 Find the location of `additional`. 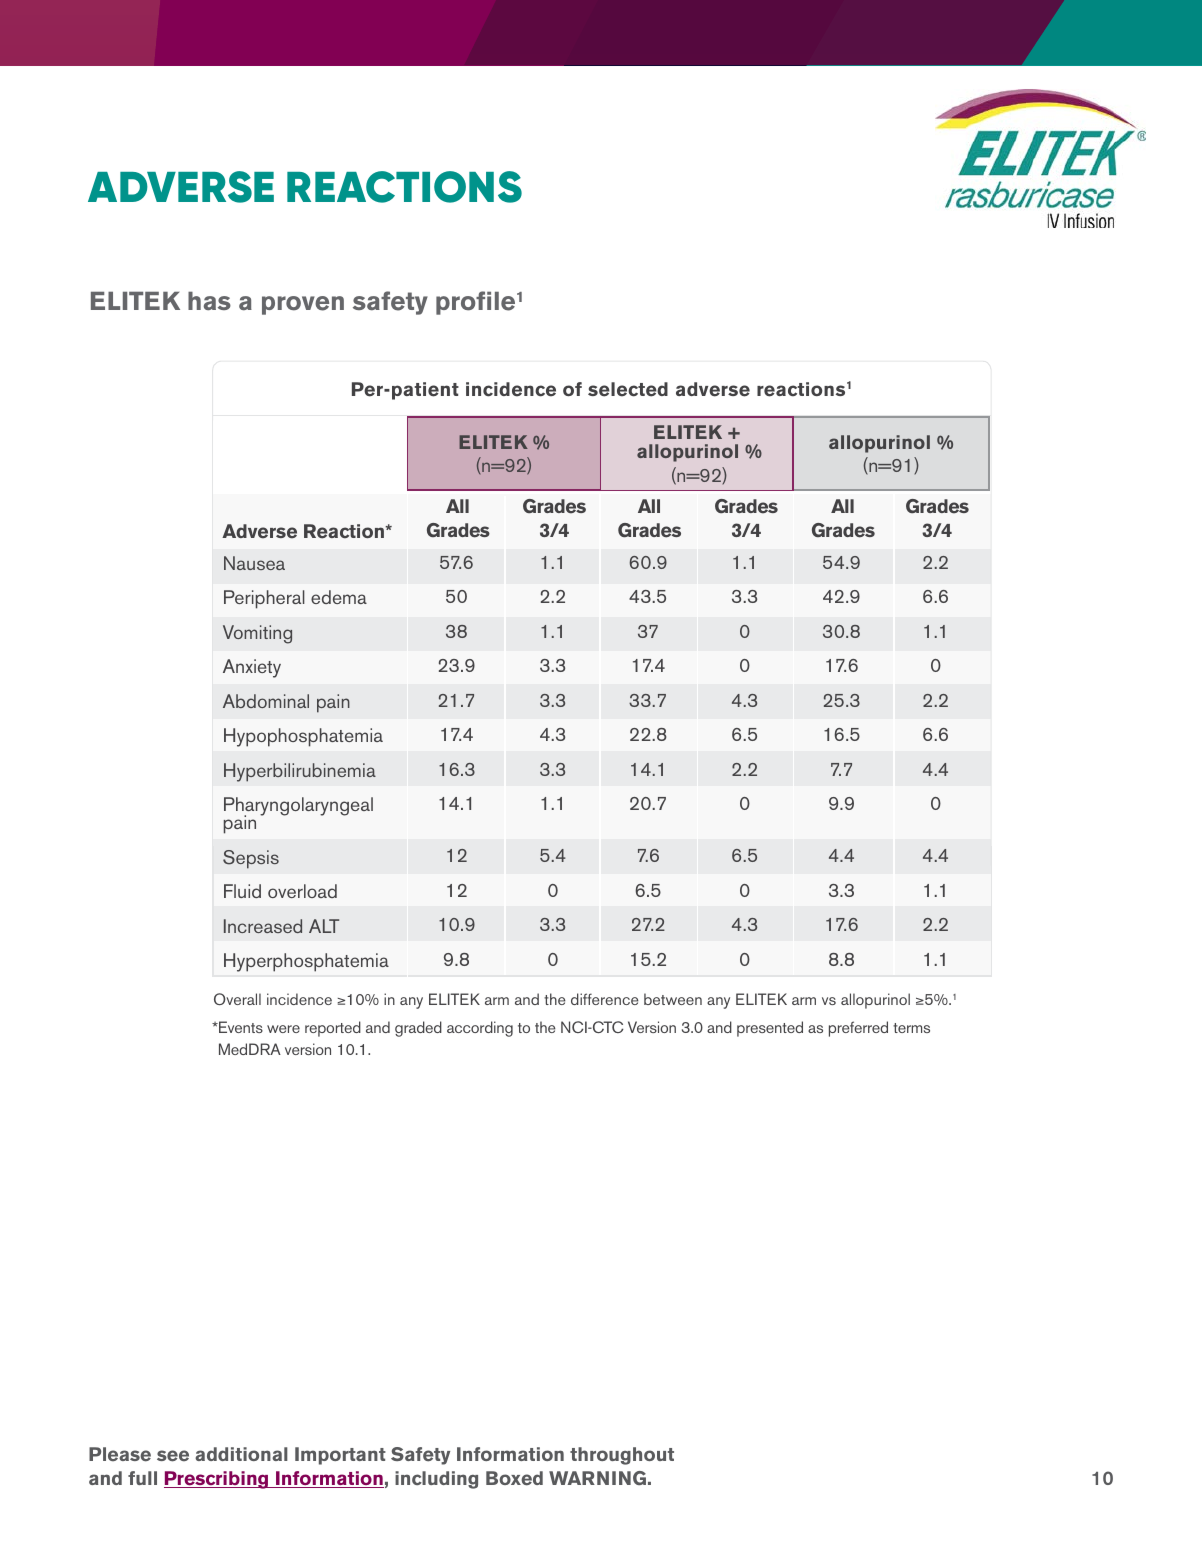

additional is located at coordinates (241, 1454).
